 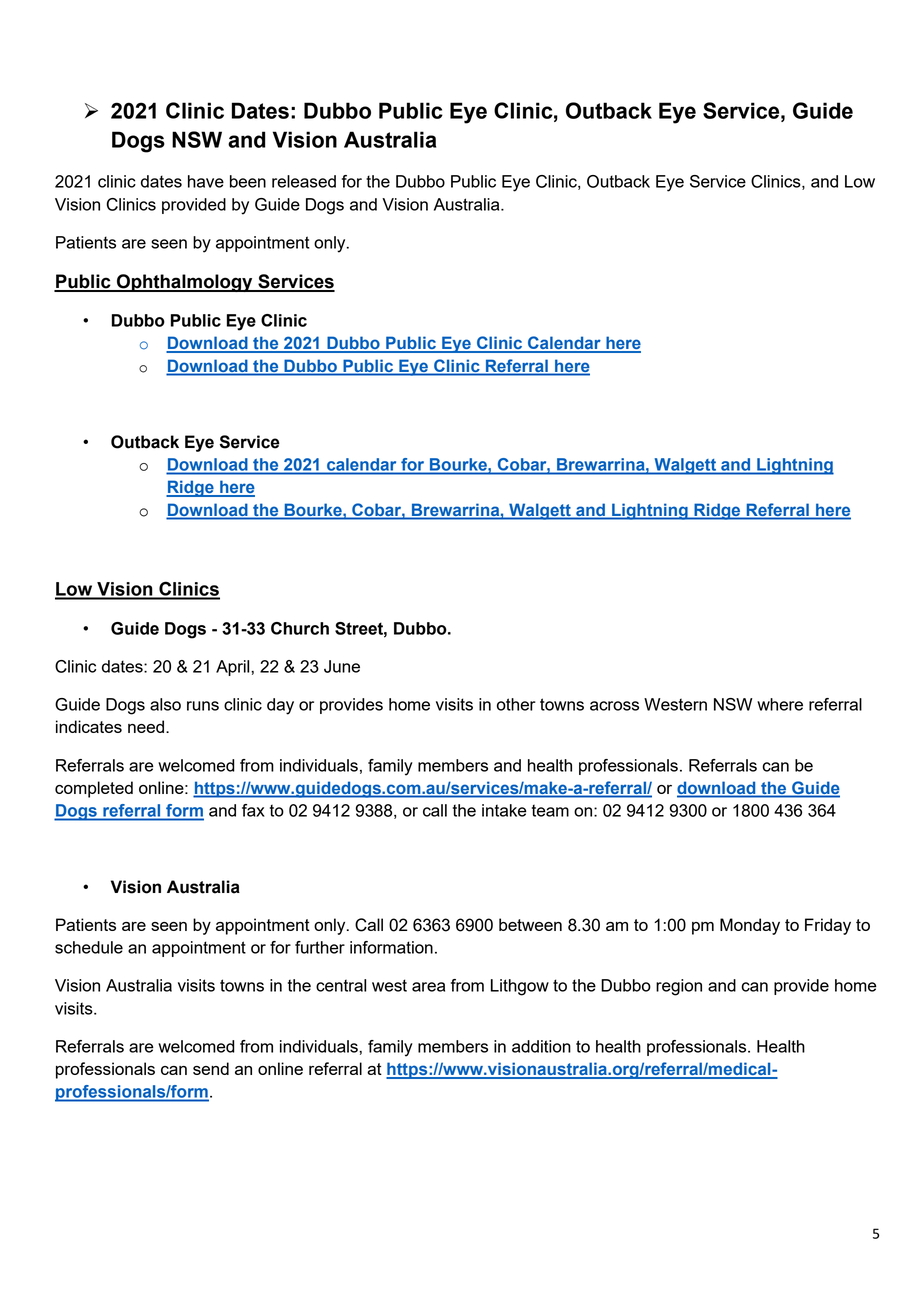 I want to click on across, so click(x=614, y=706).
